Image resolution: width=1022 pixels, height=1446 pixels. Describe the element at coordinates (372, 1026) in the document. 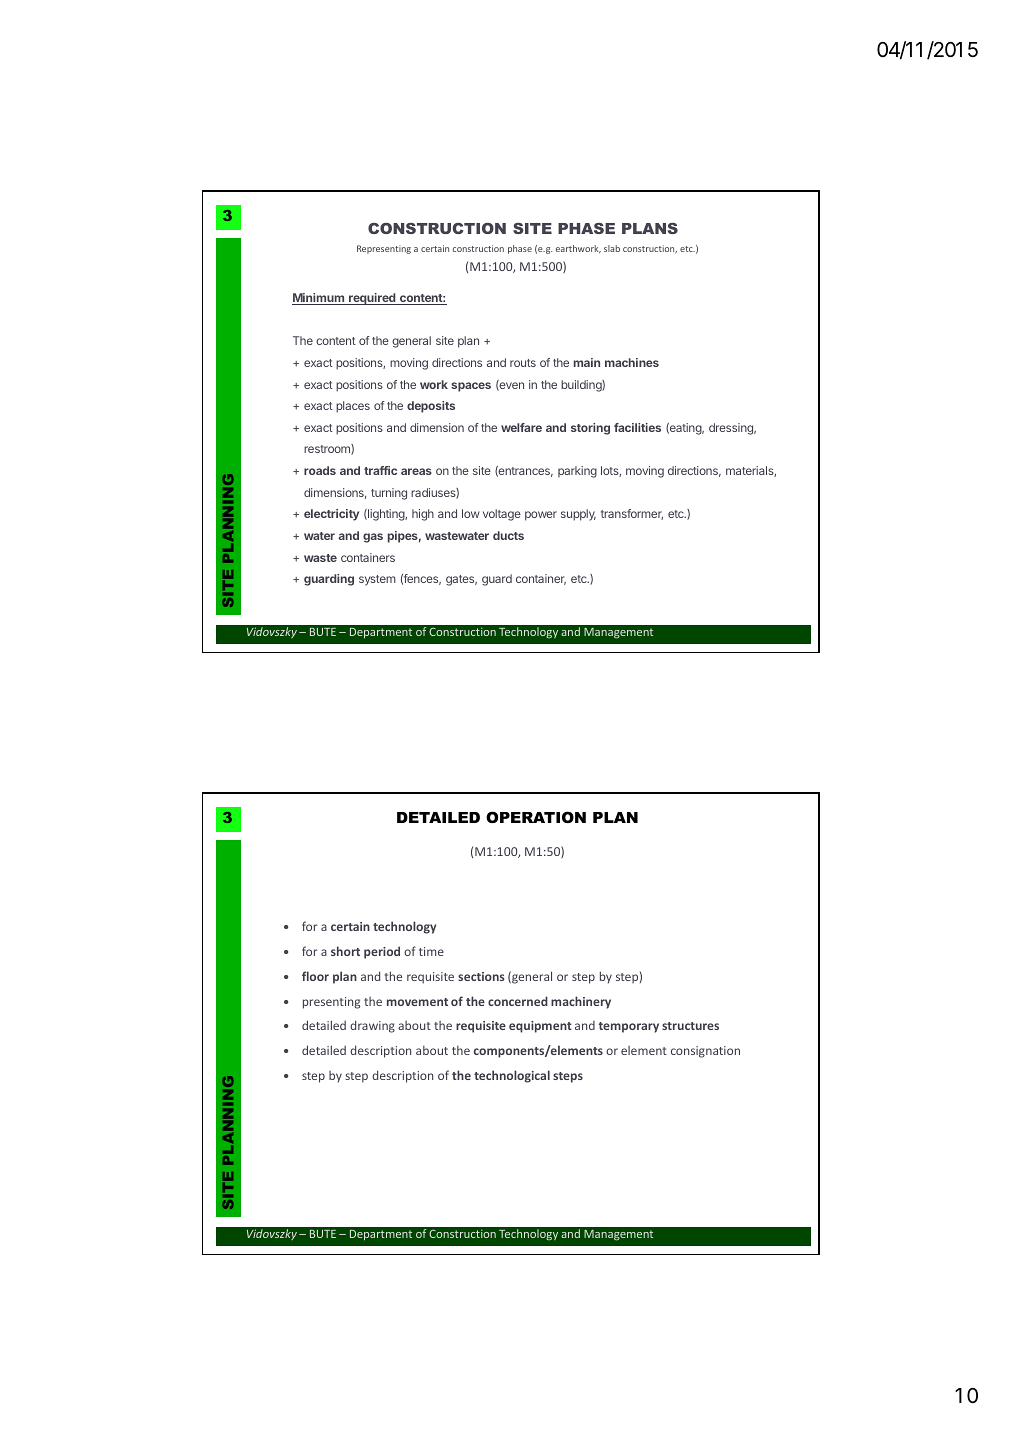

I see `drawing` at that location.
